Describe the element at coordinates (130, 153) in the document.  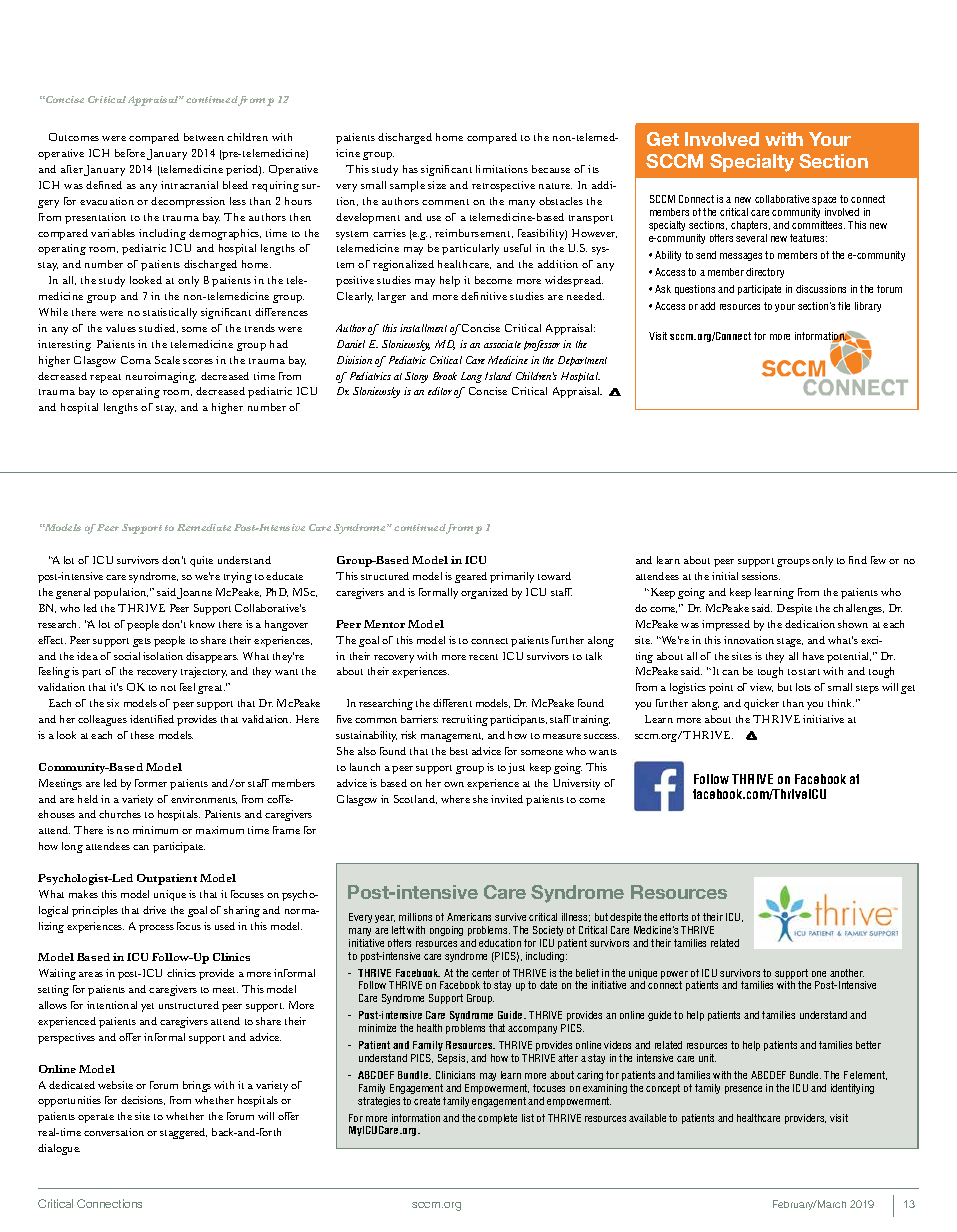
I see `before` at that location.
